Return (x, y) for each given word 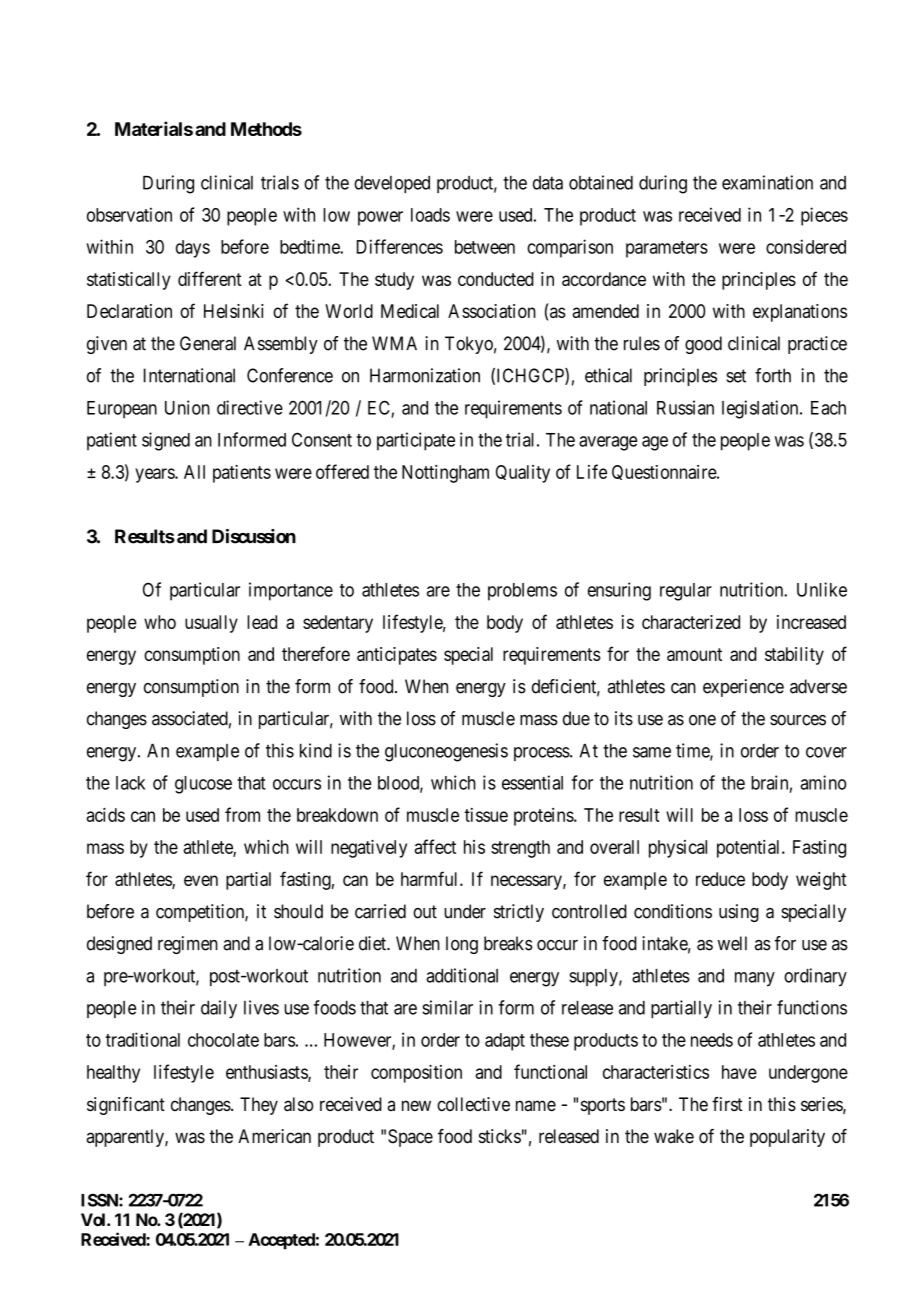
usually (211, 624)
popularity (787, 1138)
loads (430, 215)
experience (743, 688)
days (193, 249)
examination (767, 182)
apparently (126, 1138)
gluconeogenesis (446, 752)
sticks (500, 1136)
